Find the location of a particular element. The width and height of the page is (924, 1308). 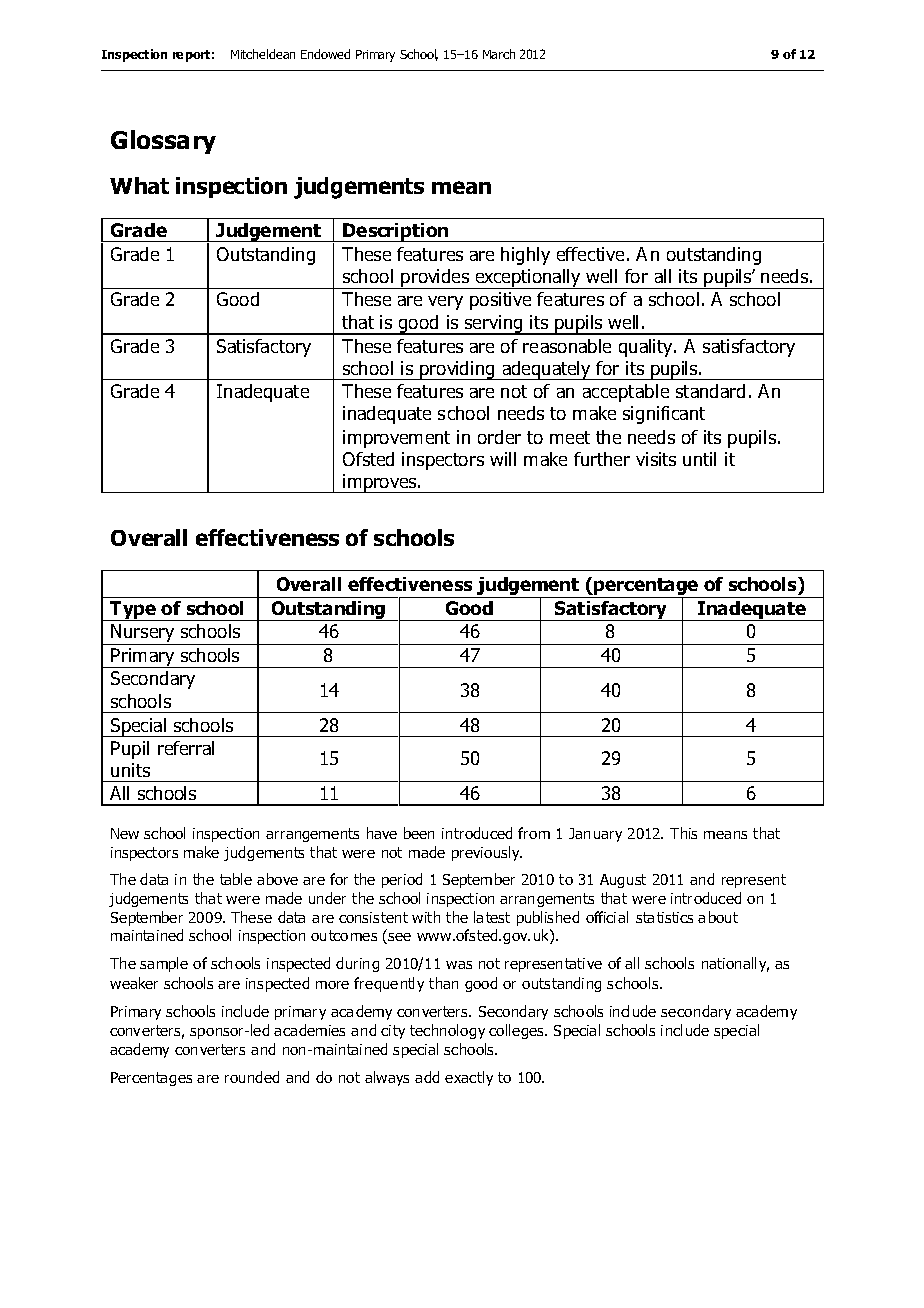

highly is located at coordinates (525, 256).
